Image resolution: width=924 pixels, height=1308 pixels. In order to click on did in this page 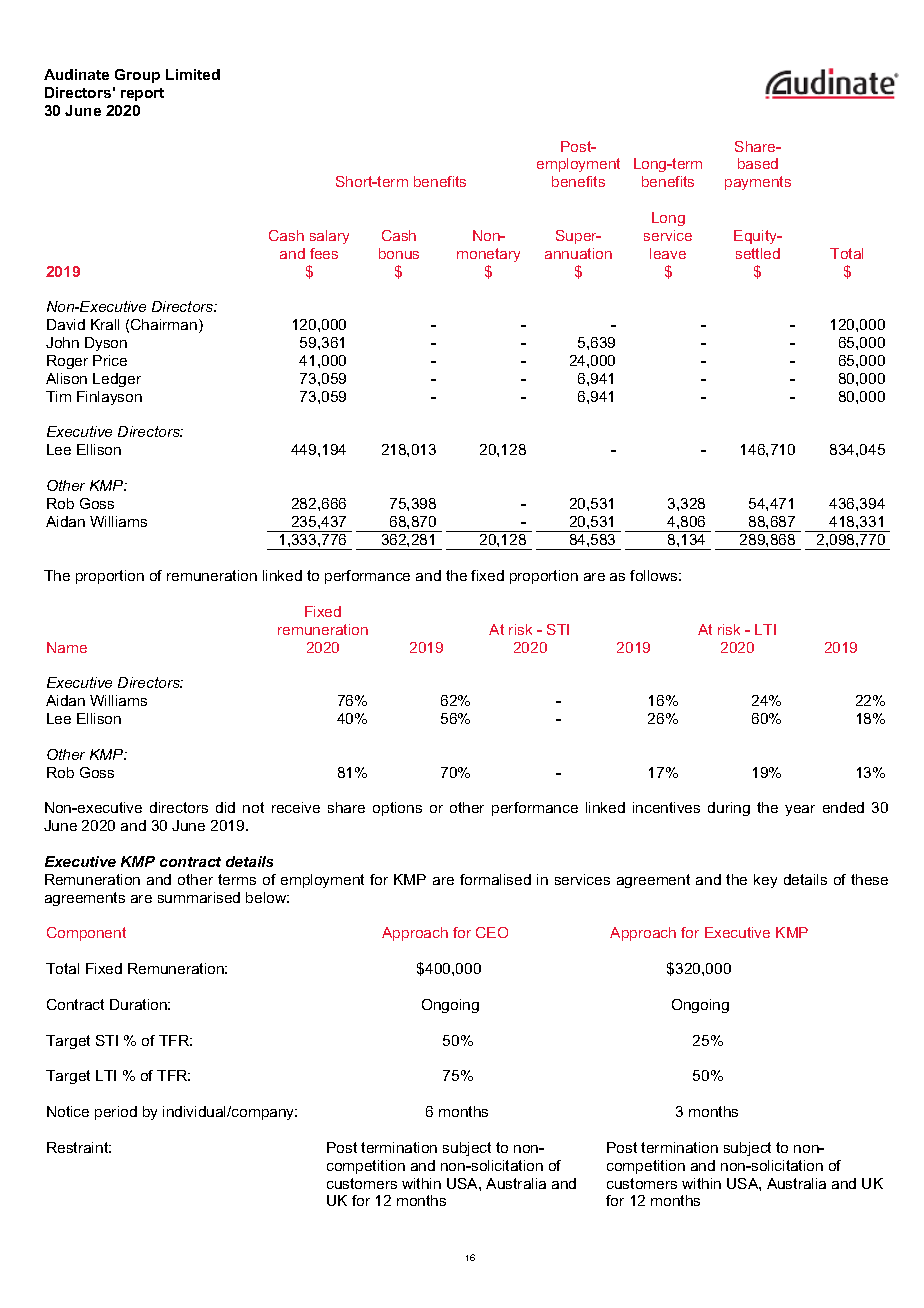, I will do `click(225, 807)`.
